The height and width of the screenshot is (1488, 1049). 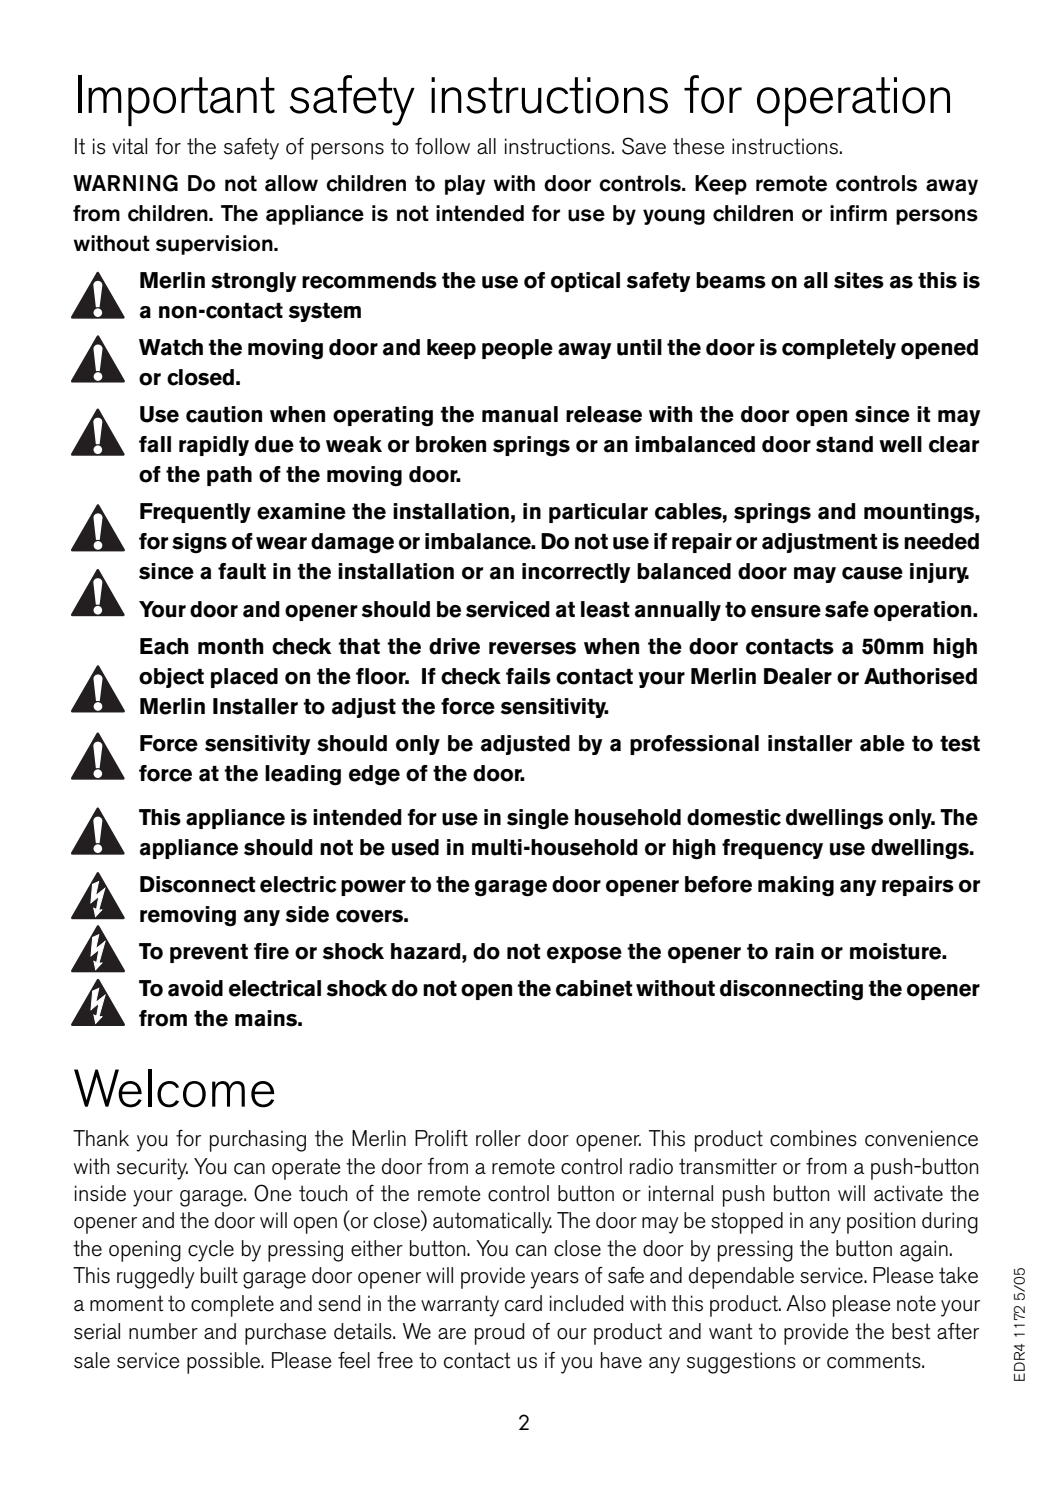 I want to click on follow, so click(x=442, y=146).
